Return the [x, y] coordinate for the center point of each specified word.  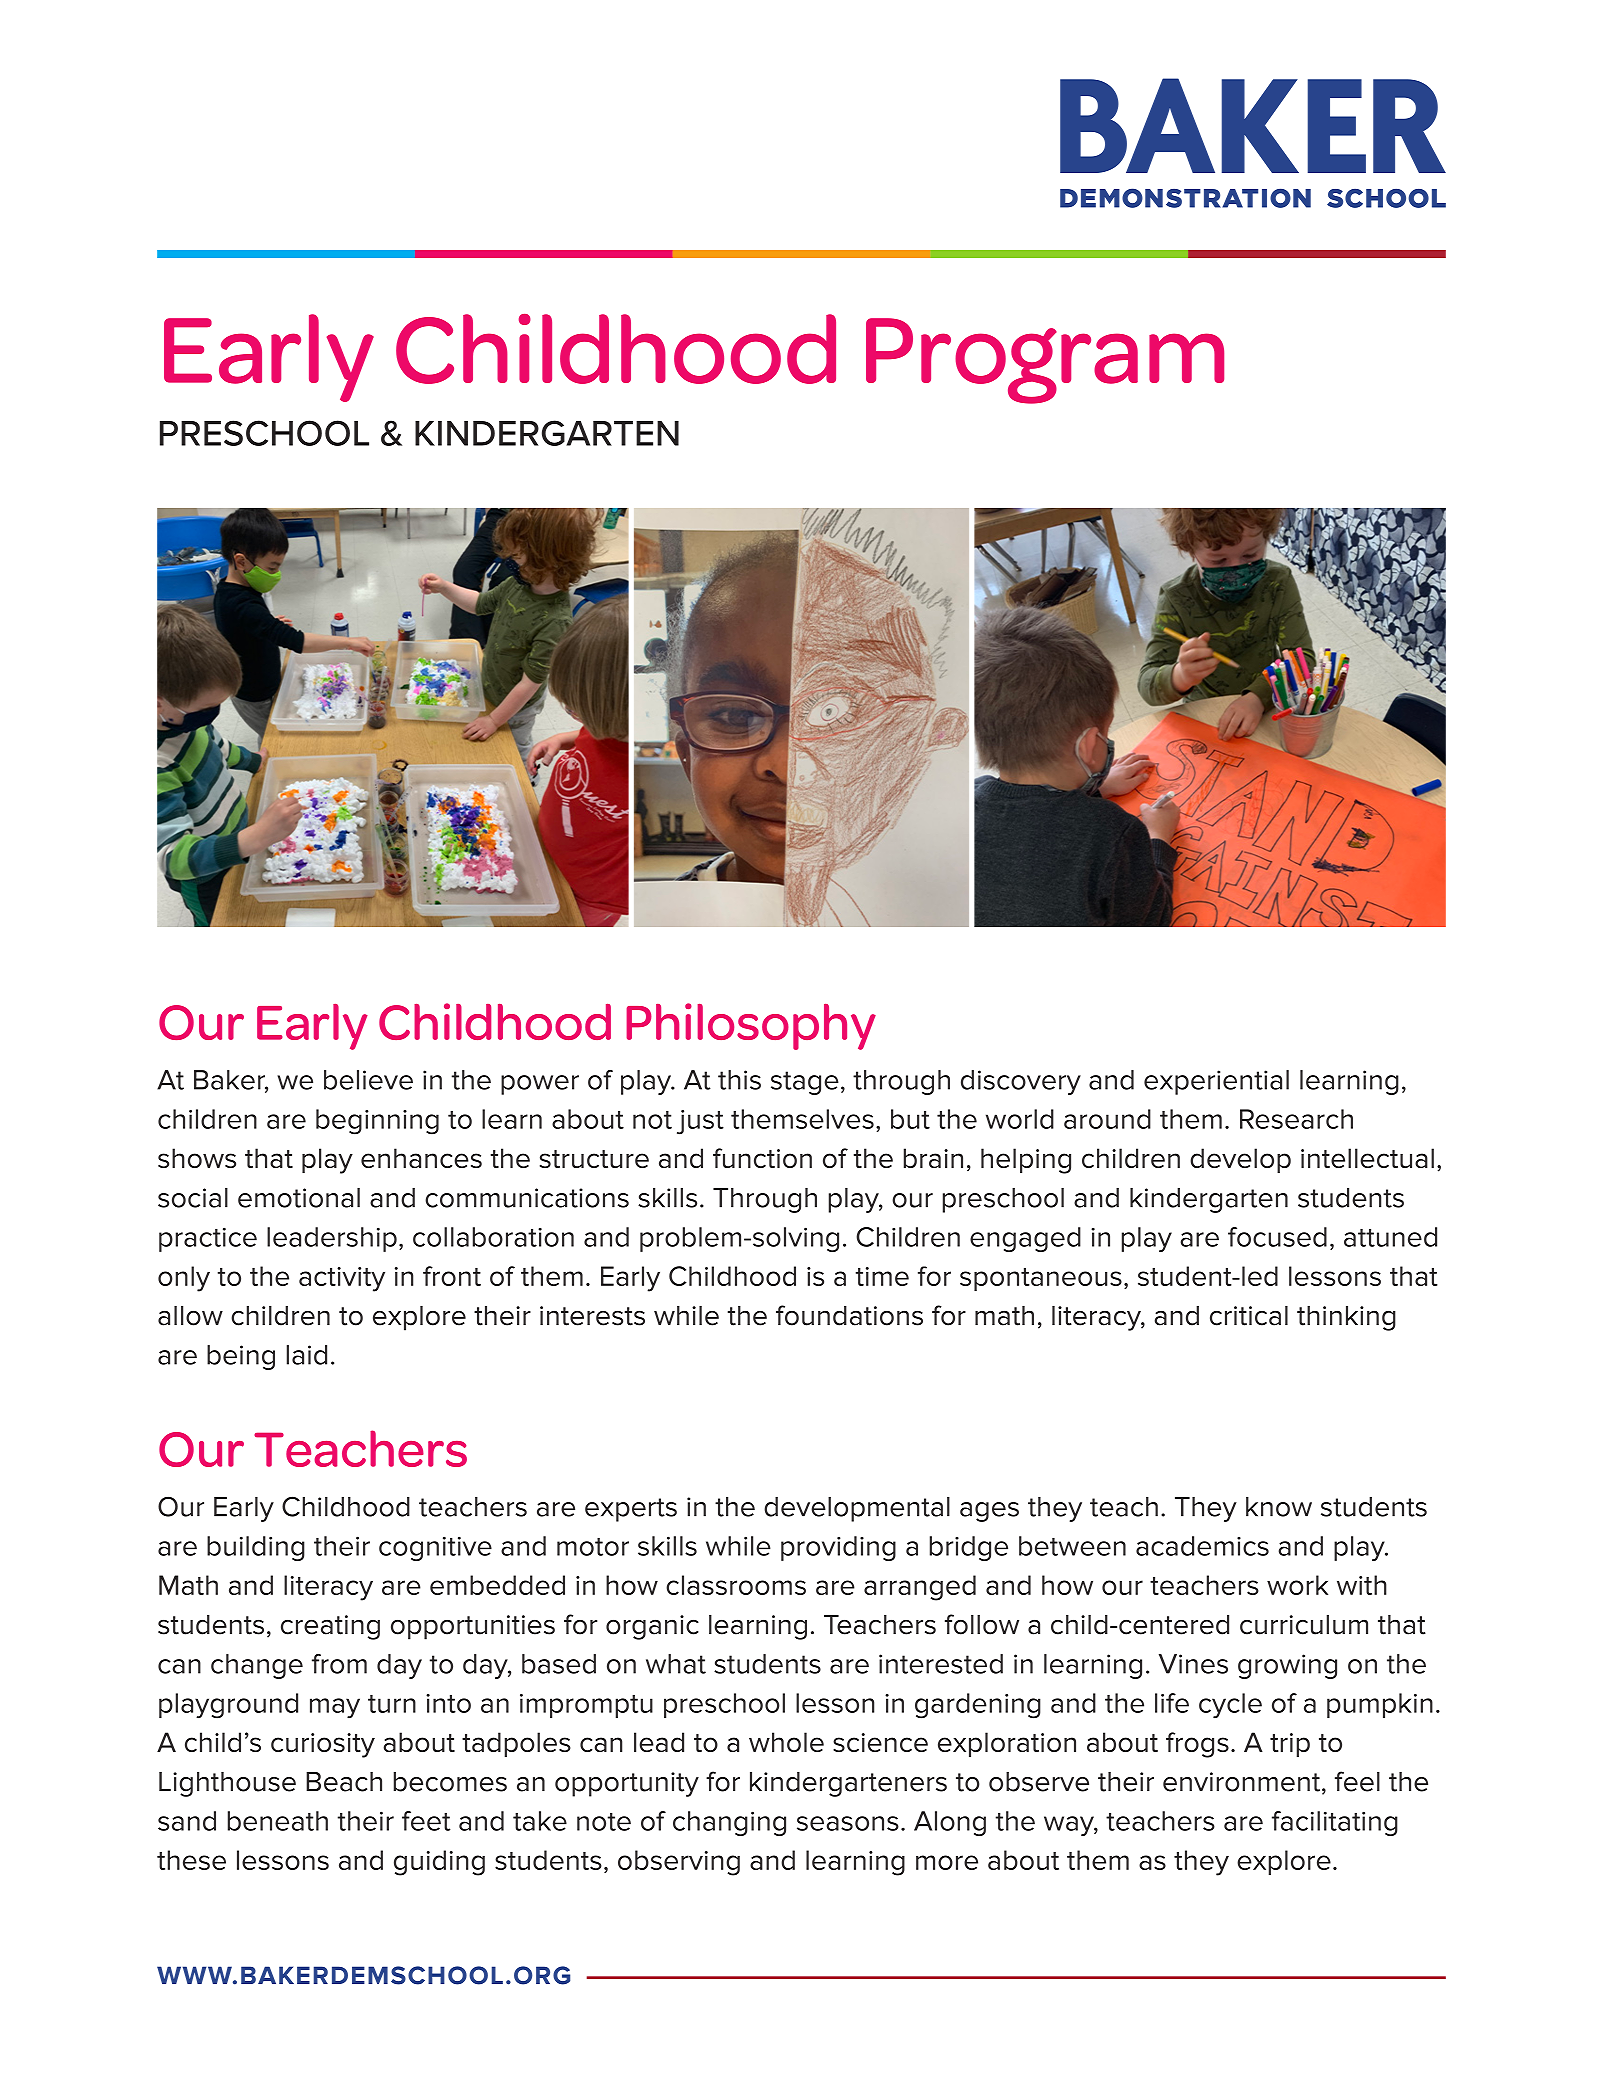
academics [1202, 1546]
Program [1045, 361]
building [256, 1548]
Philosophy [751, 1026]
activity [342, 1279]
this [739, 1080]
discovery [1021, 1082]
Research [1296, 1119]
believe [368, 1080]
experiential [1216, 1082]
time [882, 1276]
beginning [377, 1122]
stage [805, 1083]
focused [1277, 1237]
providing [838, 1548]
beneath [278, 1821]
